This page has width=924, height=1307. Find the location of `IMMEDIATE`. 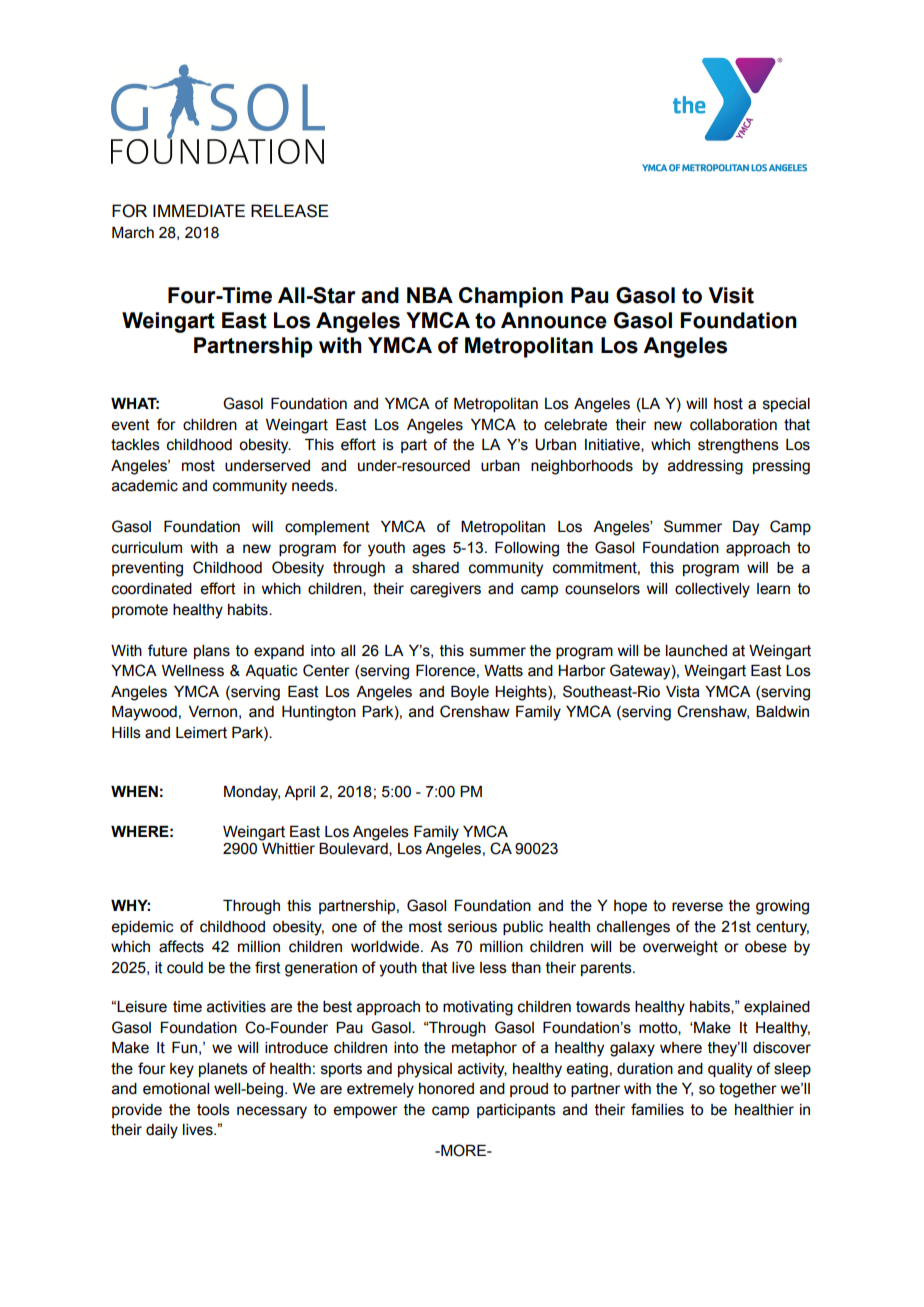

IMMEDIATE is located at coordinates (199, 210).
